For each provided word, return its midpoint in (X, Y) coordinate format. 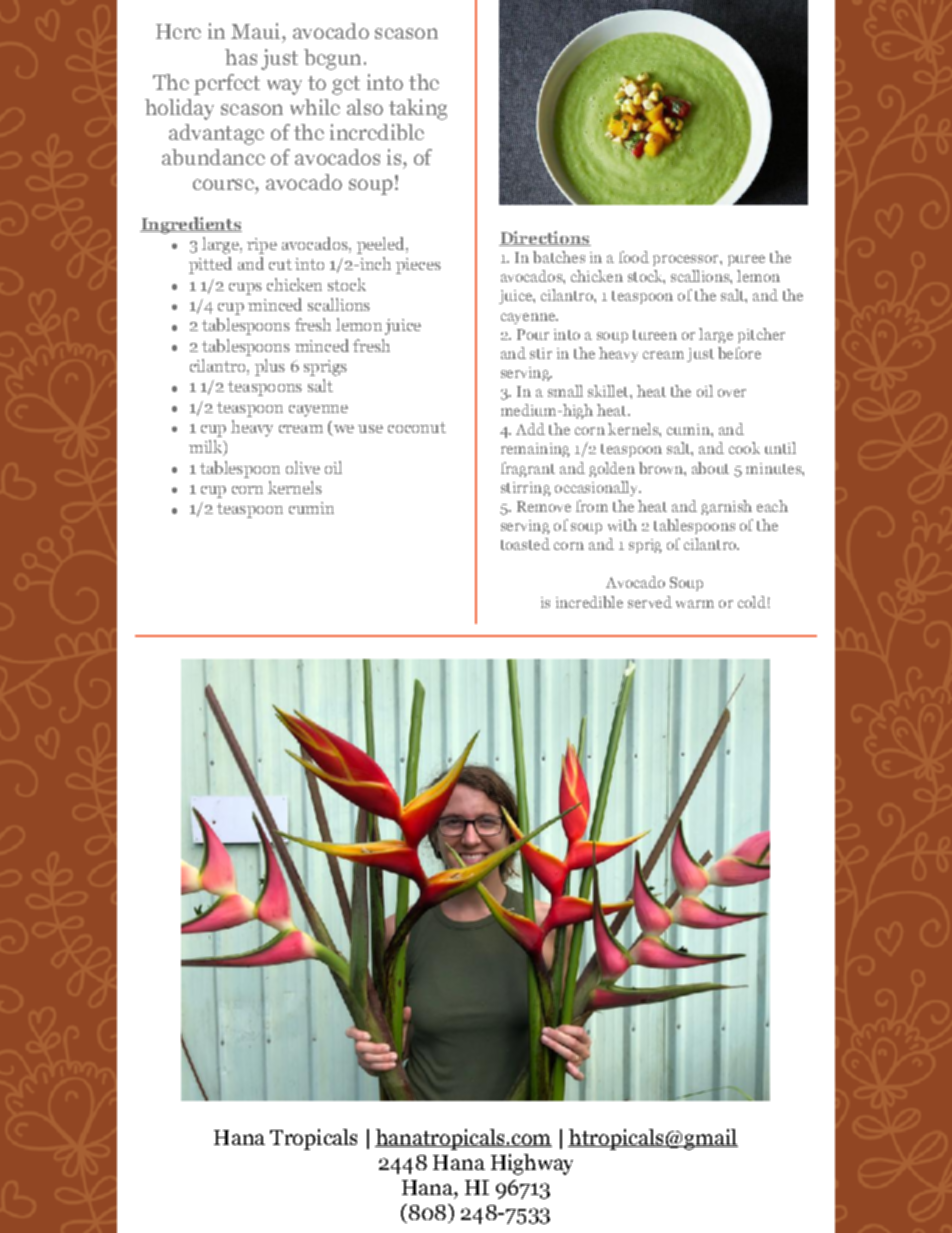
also (365, 107)
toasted (525, 544)
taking (418, 109)
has (241, 57)
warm (695, 604)
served (650, 602)
